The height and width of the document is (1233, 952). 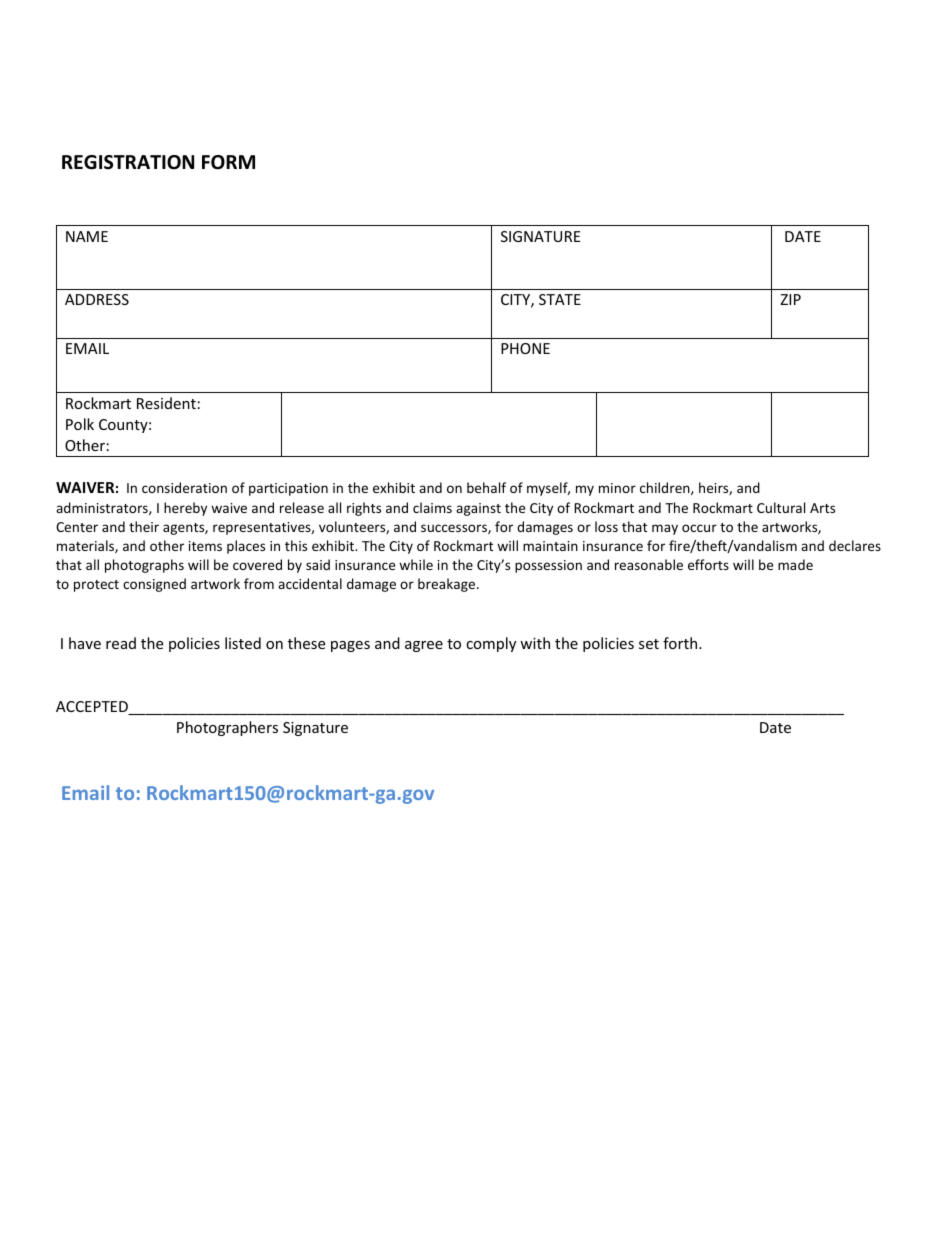 What do you see at coordinates (699, 528) in the document?
I see `occur` at bounding box center [699, 528].
